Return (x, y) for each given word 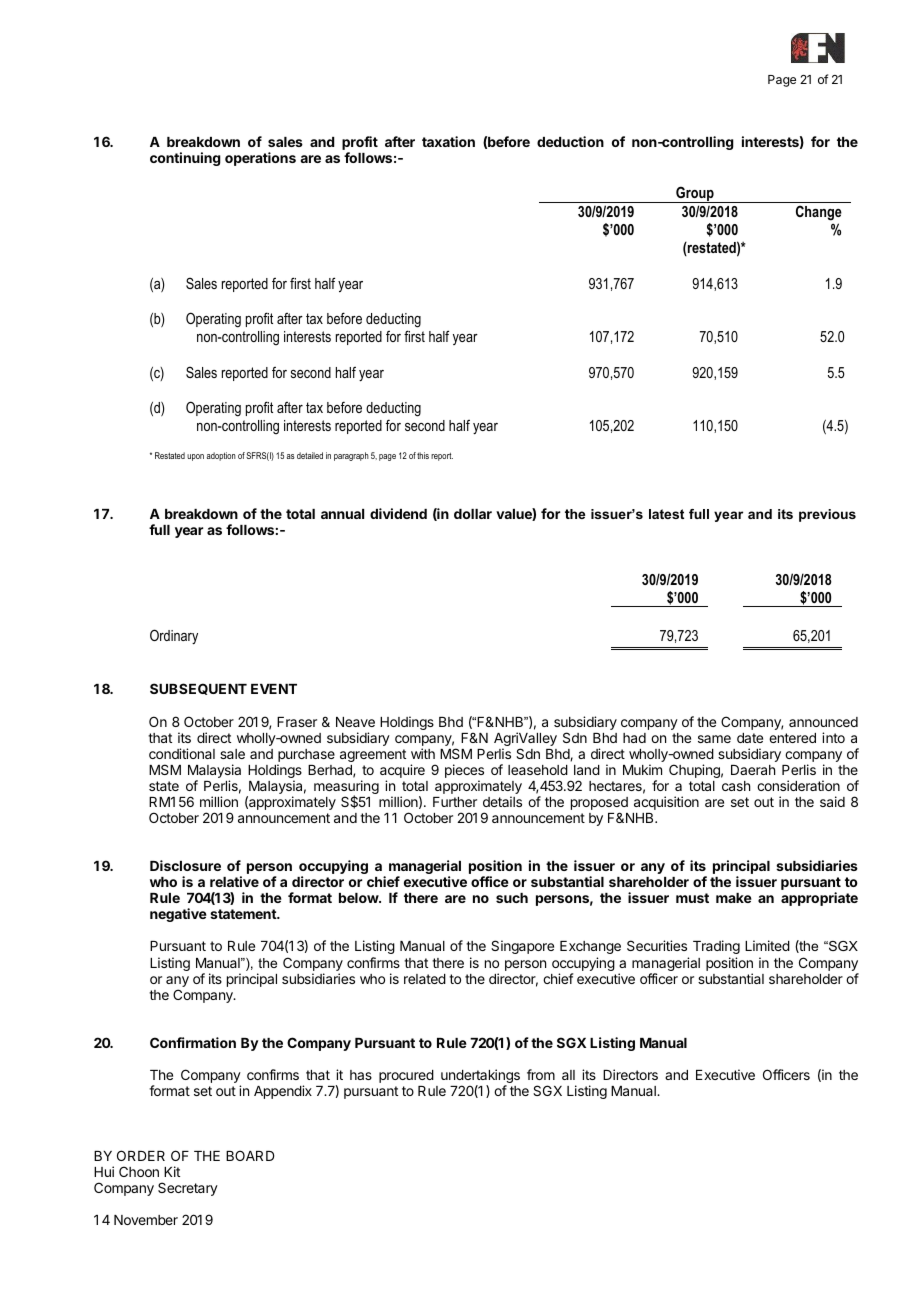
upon (195, 457)
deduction (570, 141)
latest (666, 514)
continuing (185, 159)
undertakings (480, 1077)
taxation (448, 141)
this (423, 455)
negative (178, 915)
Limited (767, 945)
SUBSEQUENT (198, 689)
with (423, 753)
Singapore (522, 947)
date (750, 738)
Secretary (188, 1189)
